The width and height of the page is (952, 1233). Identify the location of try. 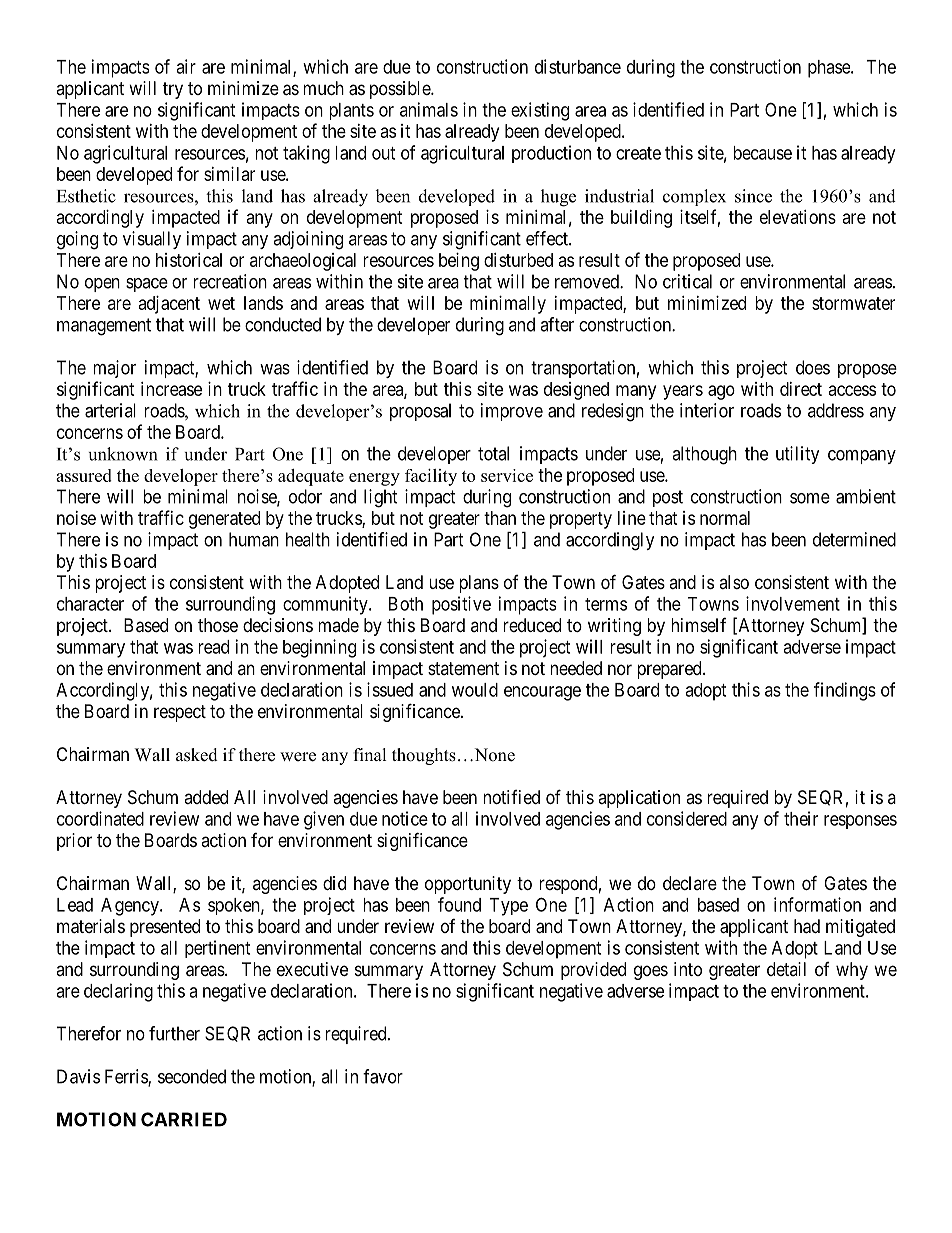
(173, 90).
